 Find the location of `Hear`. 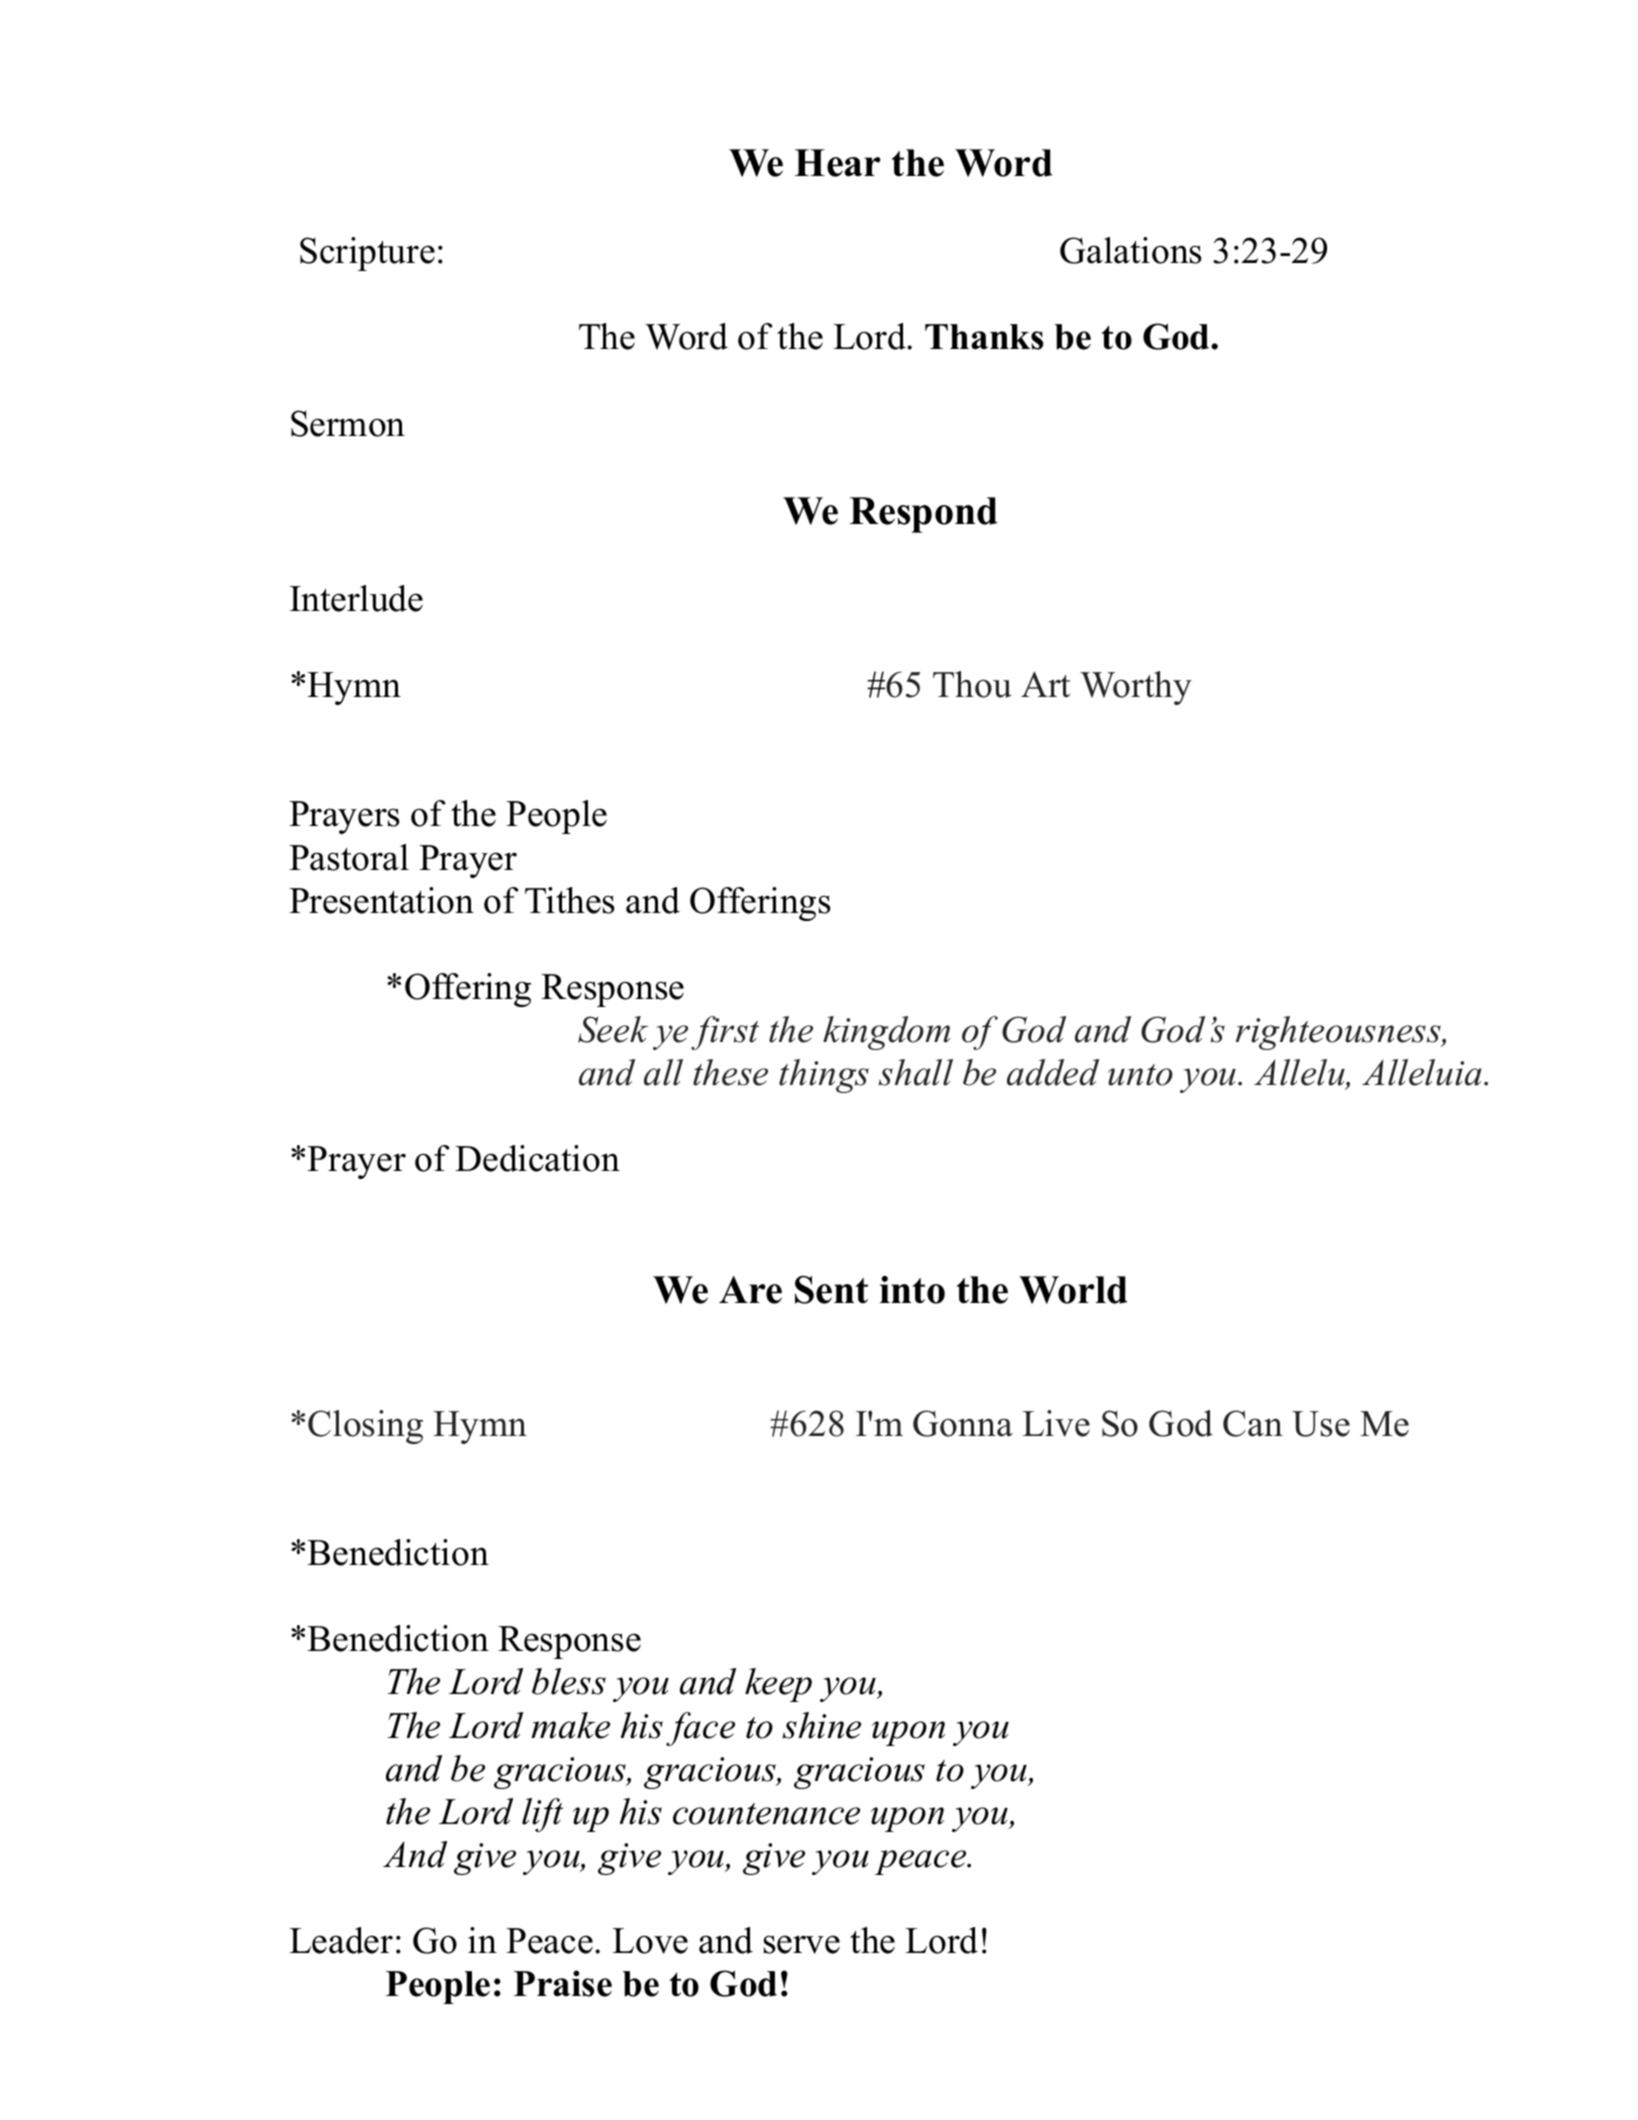

Hear is located at coordinates (837, 163).
